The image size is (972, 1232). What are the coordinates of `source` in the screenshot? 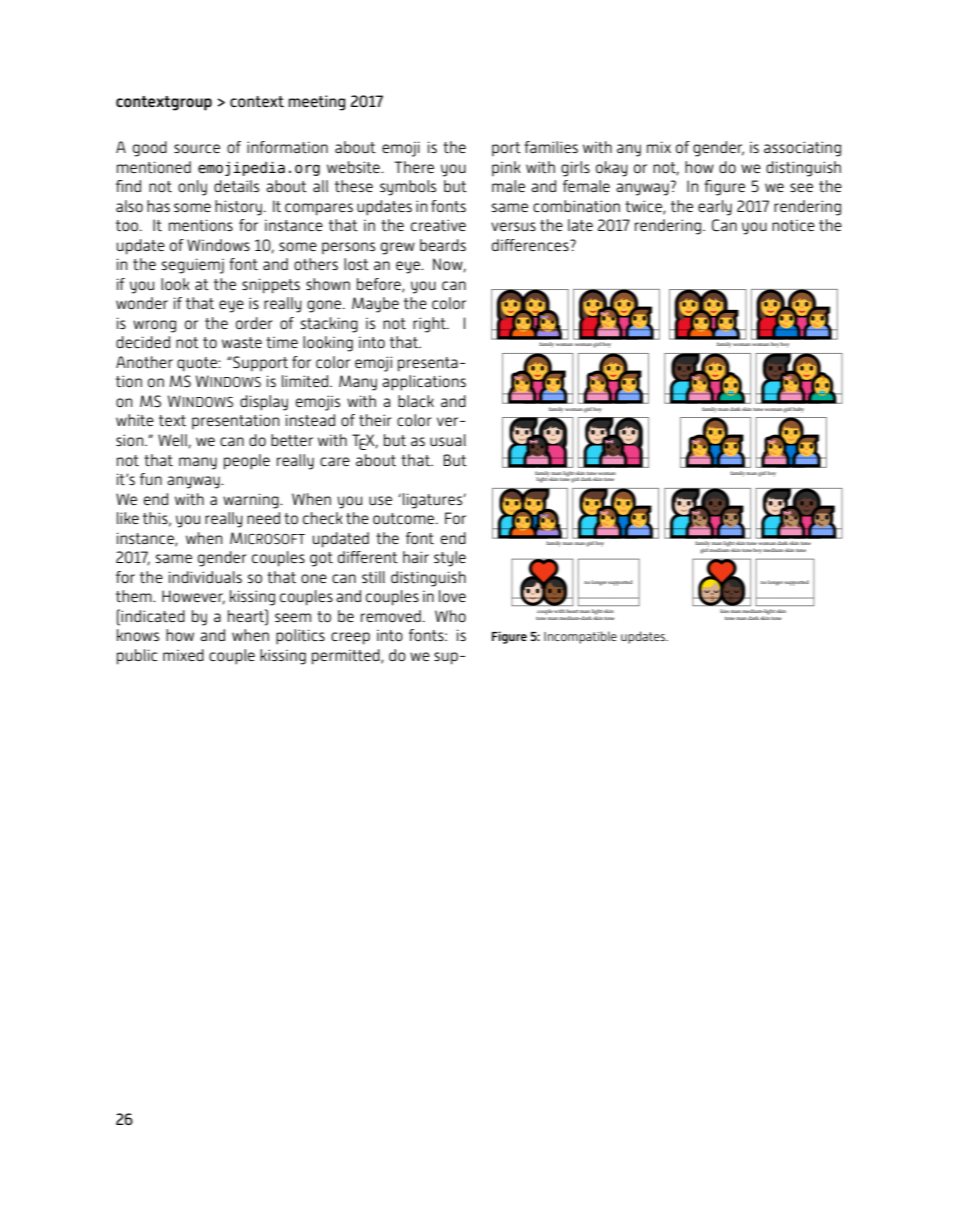 It's located at (197, 148).
